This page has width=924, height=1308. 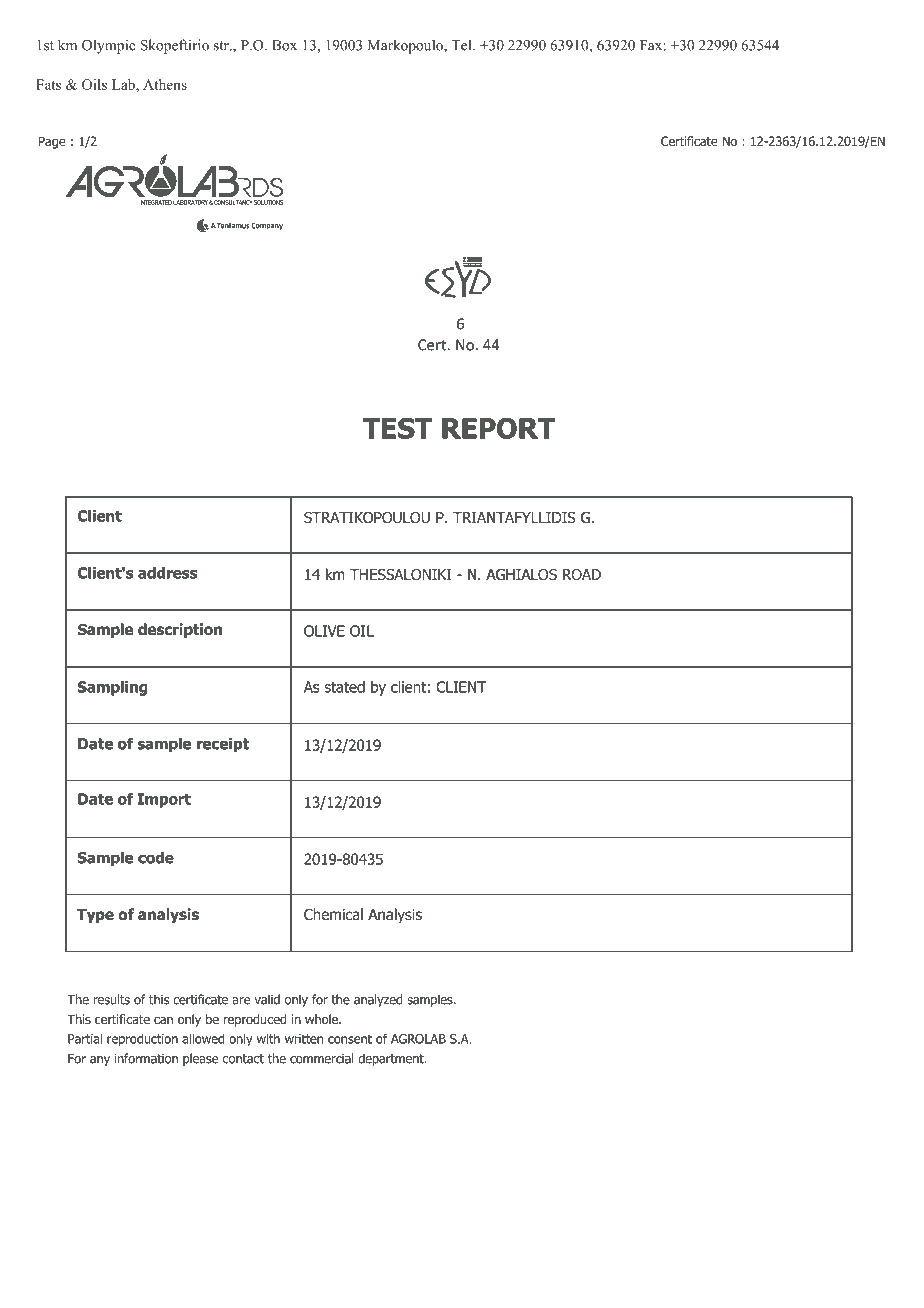 I want to click on ROAD, so click(x=582, y=574).
